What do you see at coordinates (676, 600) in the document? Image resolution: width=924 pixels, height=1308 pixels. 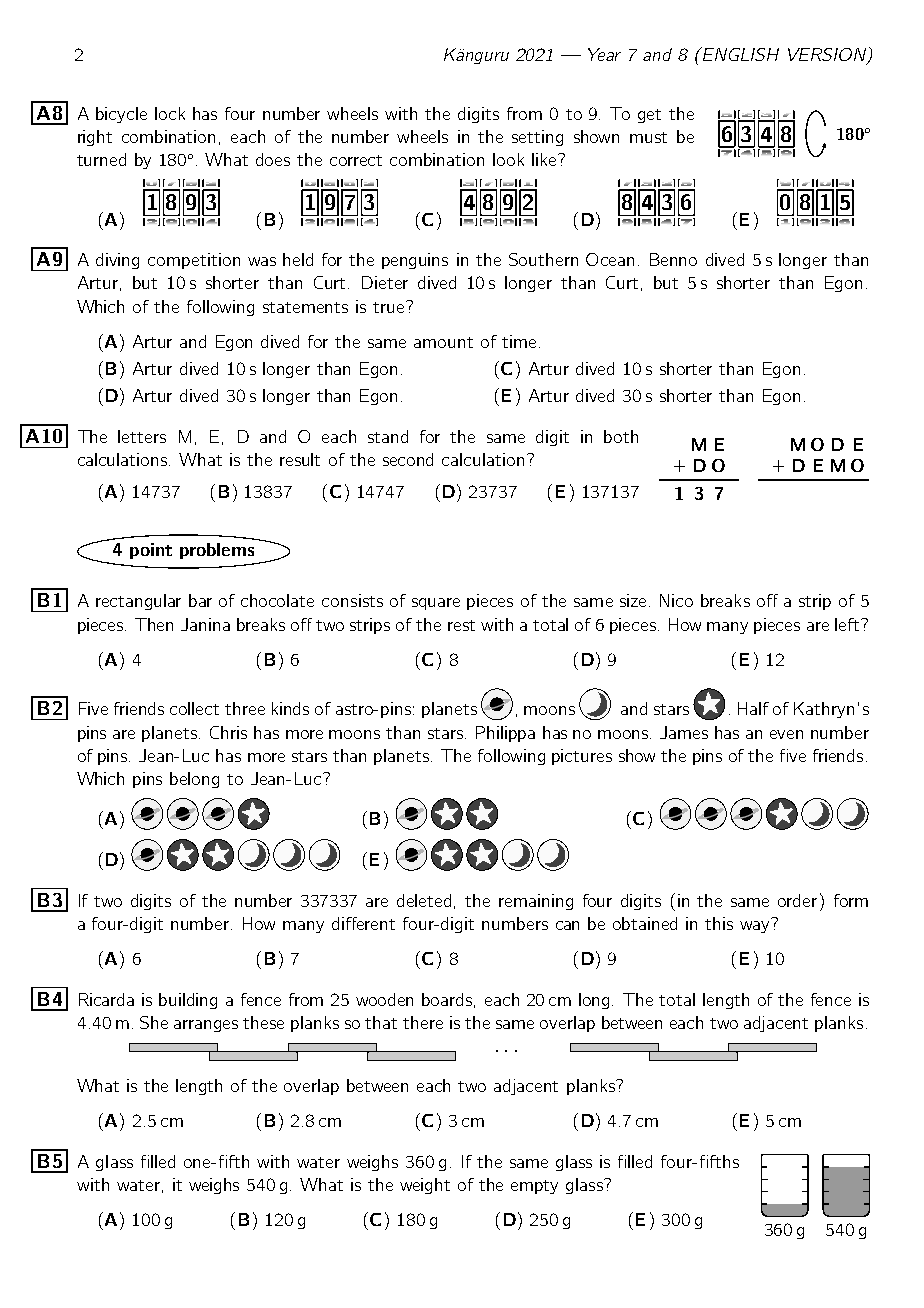 I see `Nico` at bounding box center [676, 600].
